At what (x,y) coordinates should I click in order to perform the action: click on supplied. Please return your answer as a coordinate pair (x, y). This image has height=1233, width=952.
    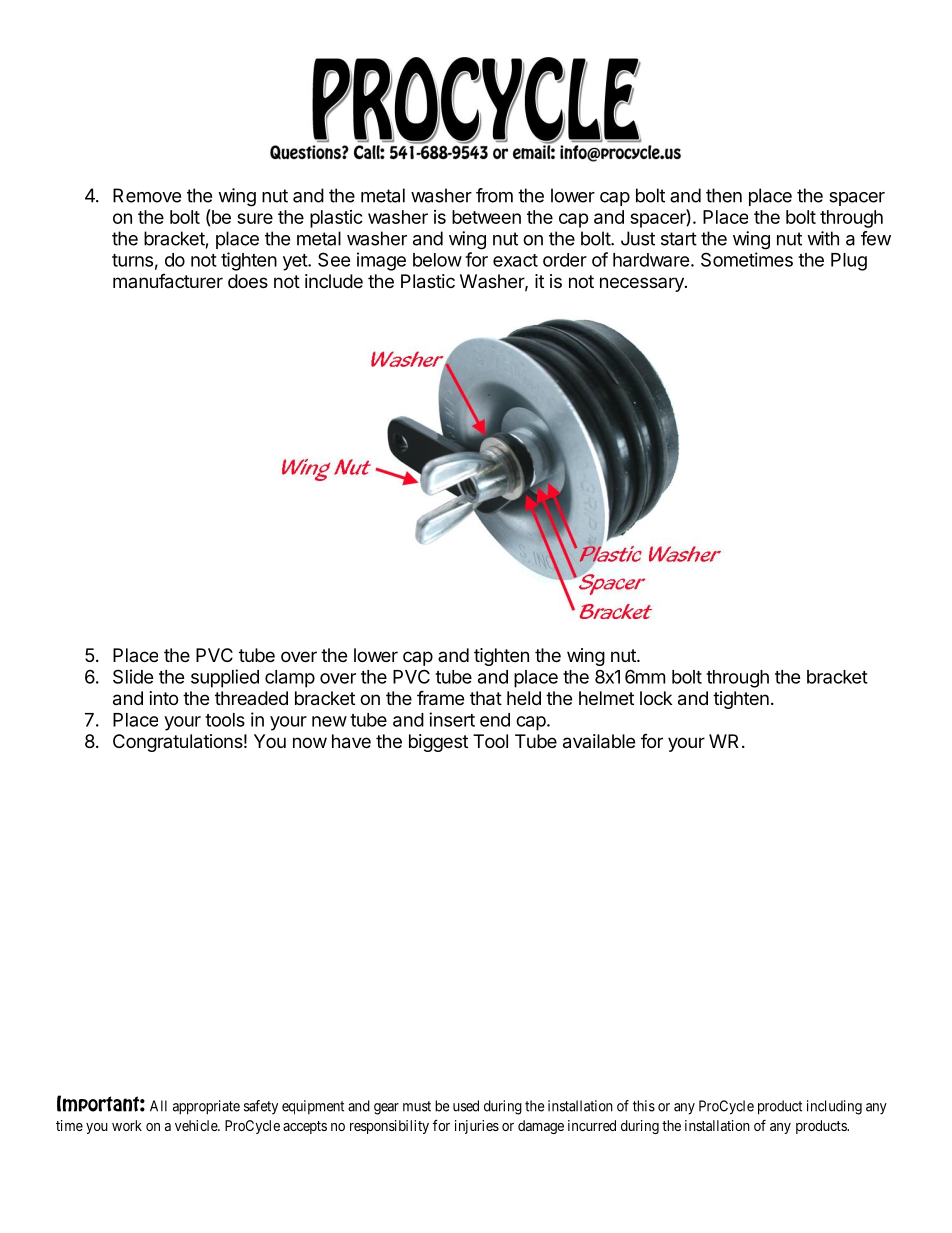
    Looking at the image, I should click on (225, 678).
